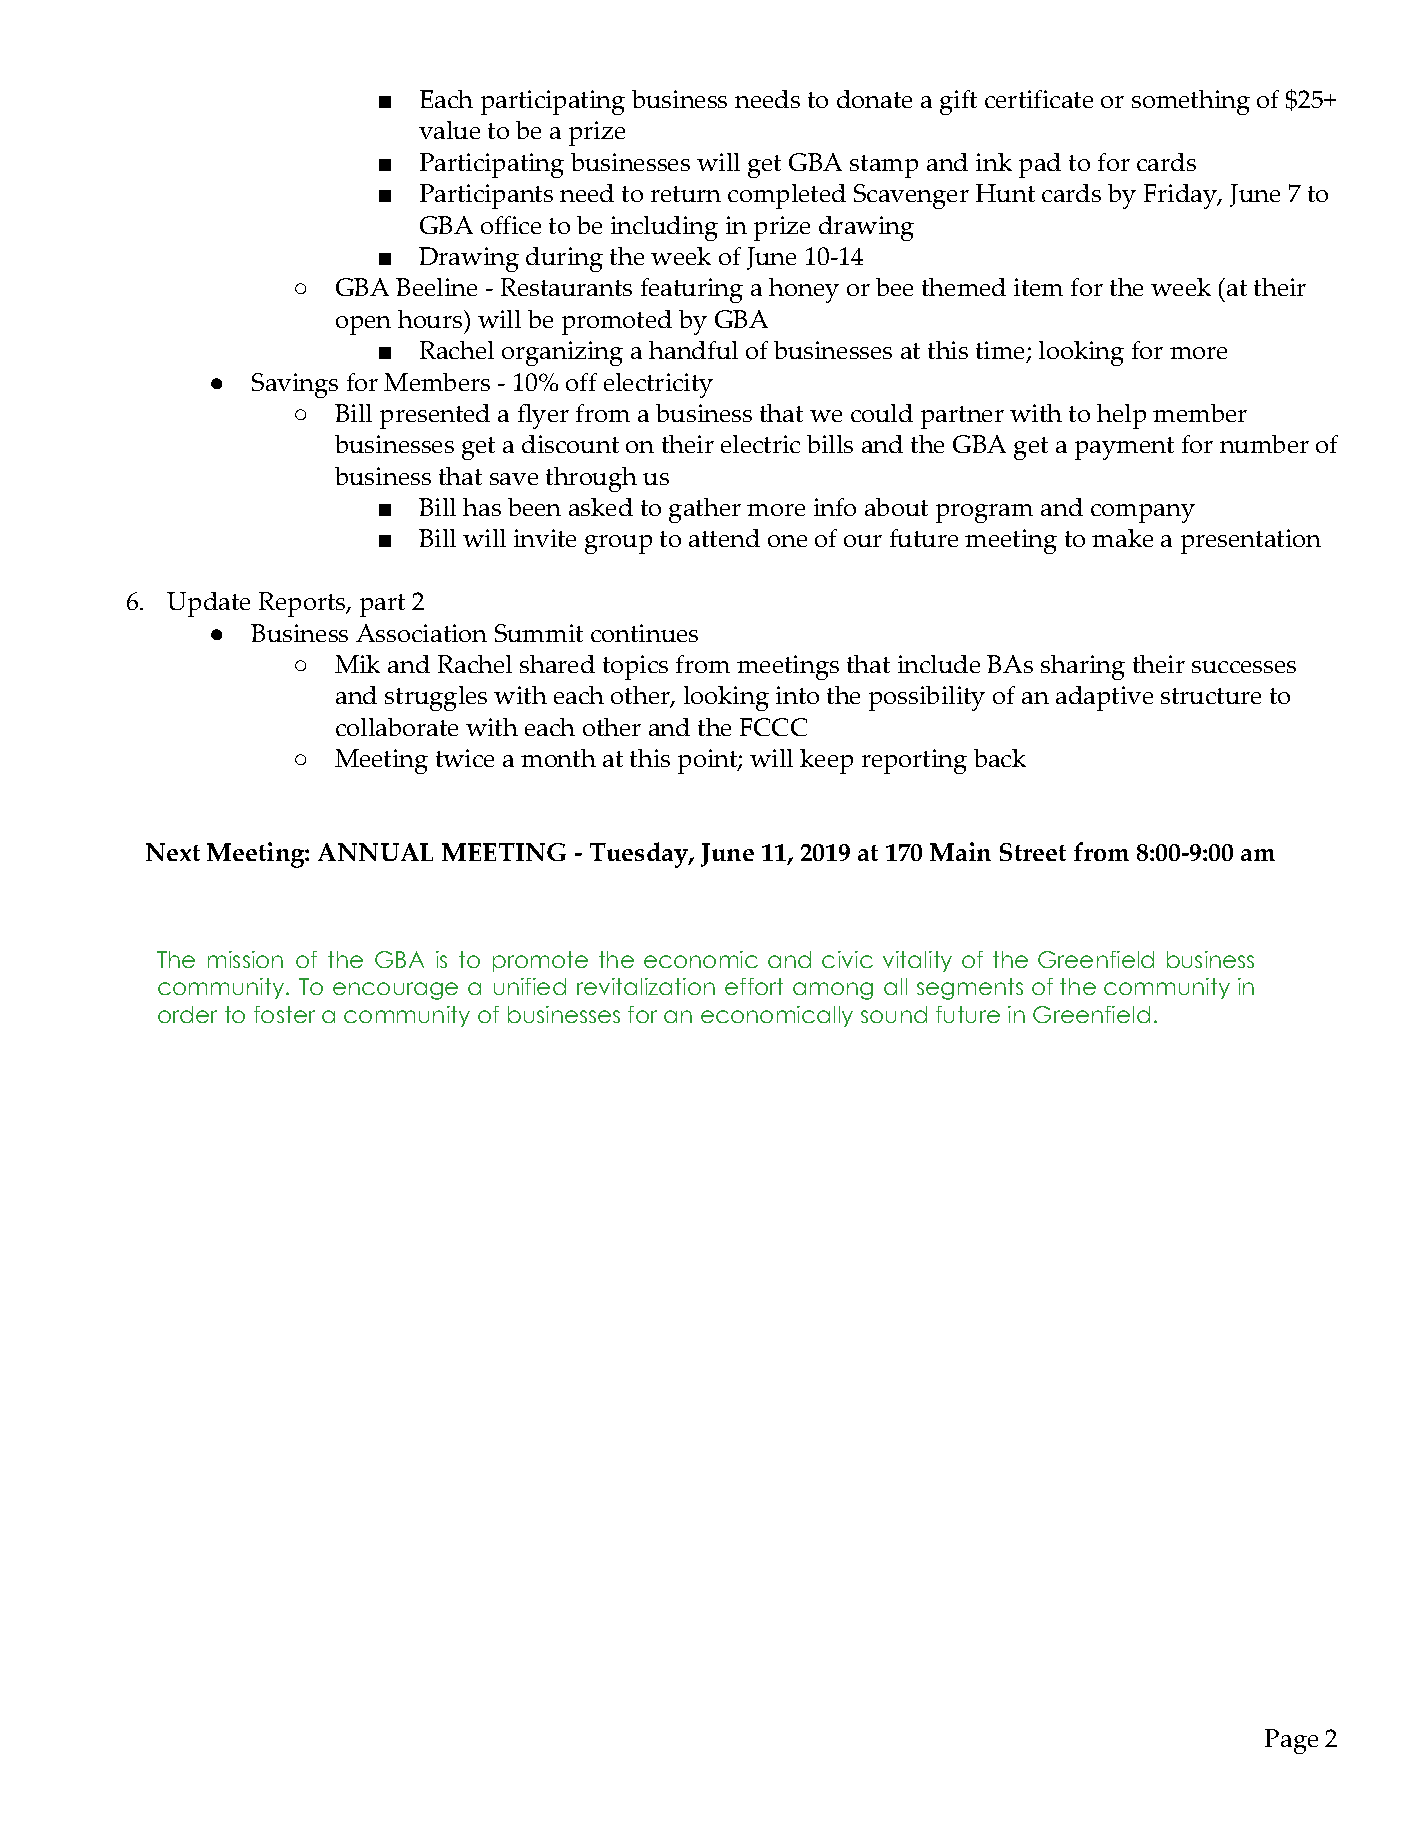 The width and height of the screenshot is (1423, 1841). What do you see at coordinates (970, 989) in the screenshot?
I see `segments` at bounding box center [970, 989].
